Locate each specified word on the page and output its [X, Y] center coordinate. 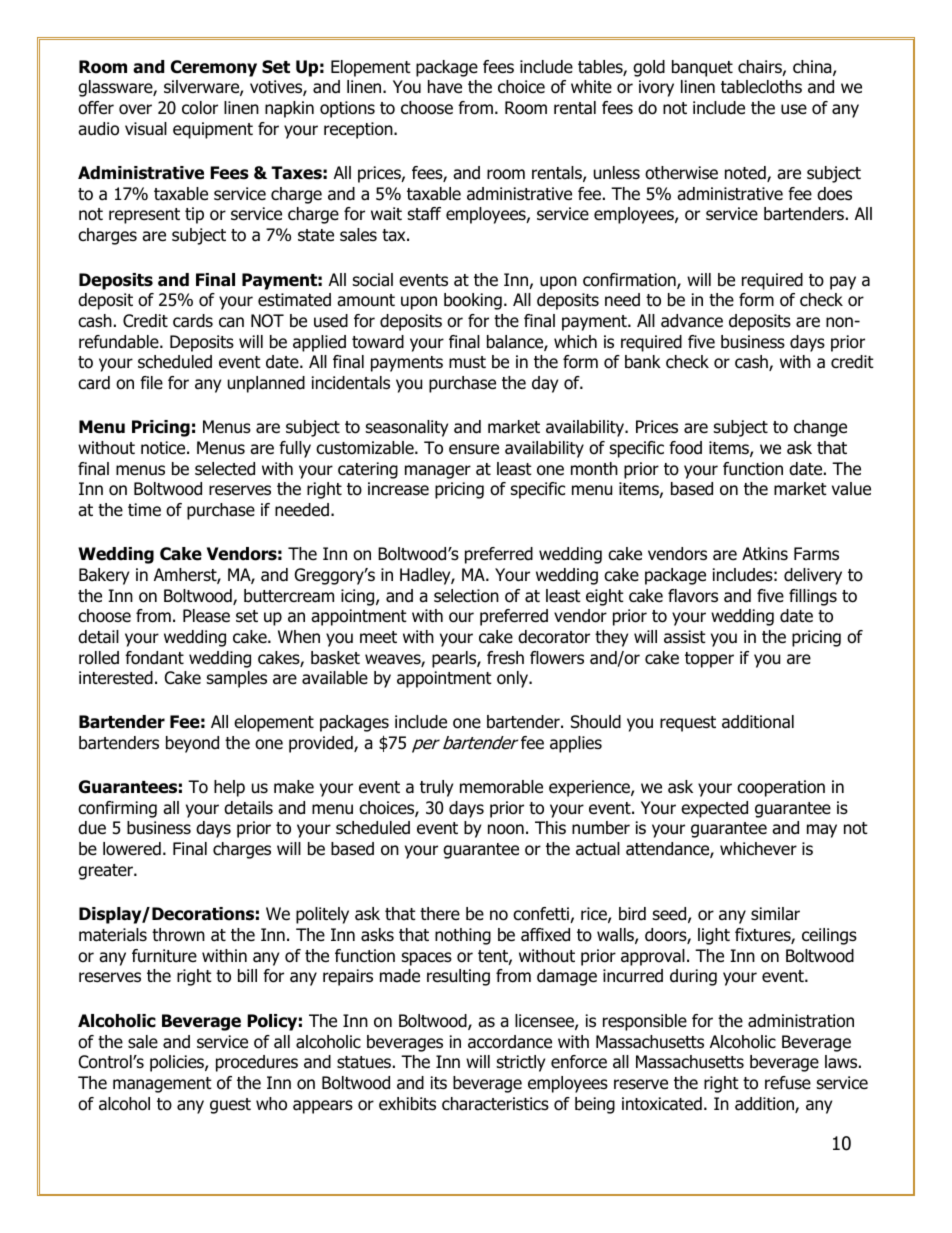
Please [206, 616]
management [162, 1085]
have [445, 87]
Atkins [765, 553]
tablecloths [761, 87]
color [200, 108]
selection [466, 596]
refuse [788, 1083]
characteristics [495, 1104]
